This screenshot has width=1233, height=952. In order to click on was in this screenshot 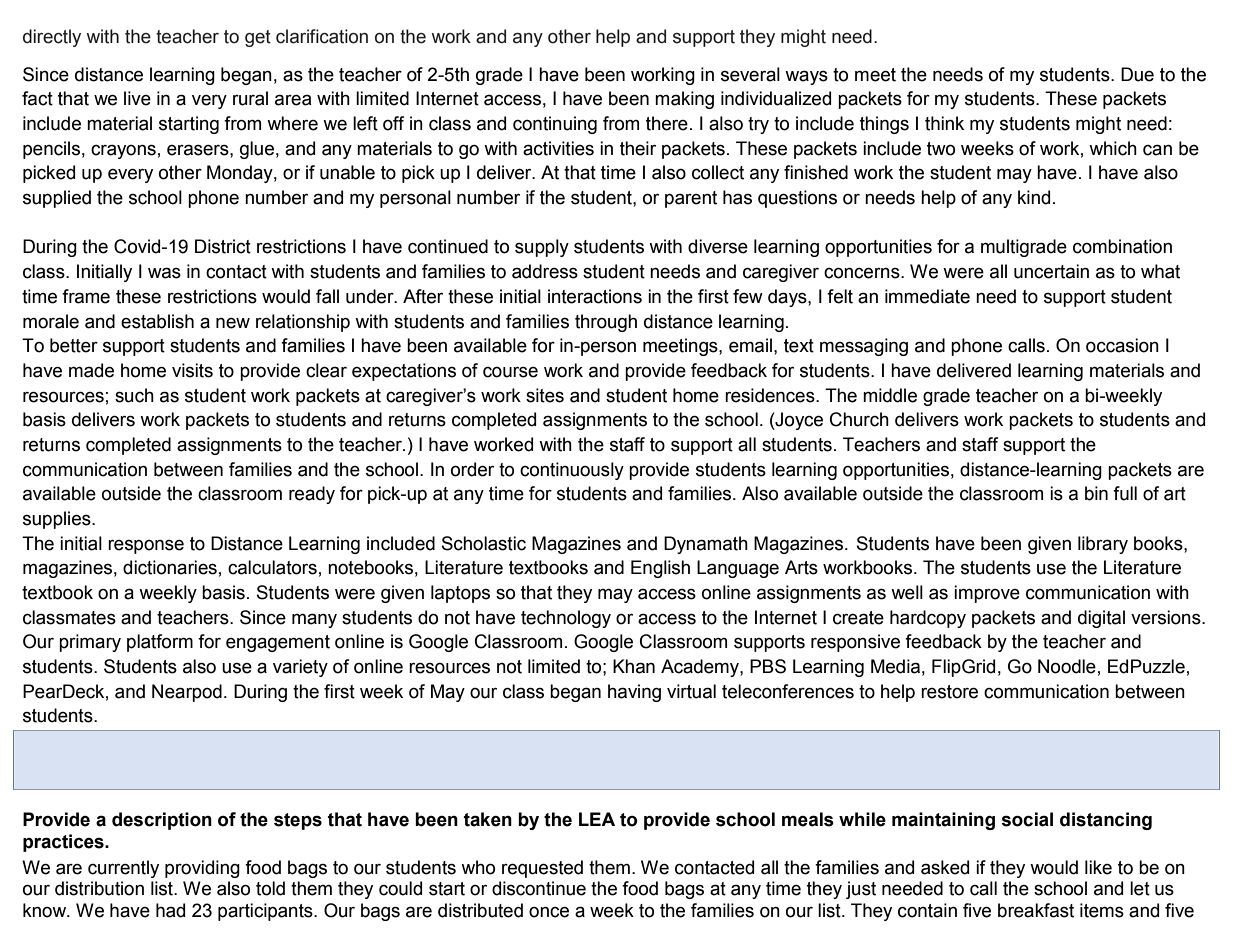, I will do `click(164, 273)`.
